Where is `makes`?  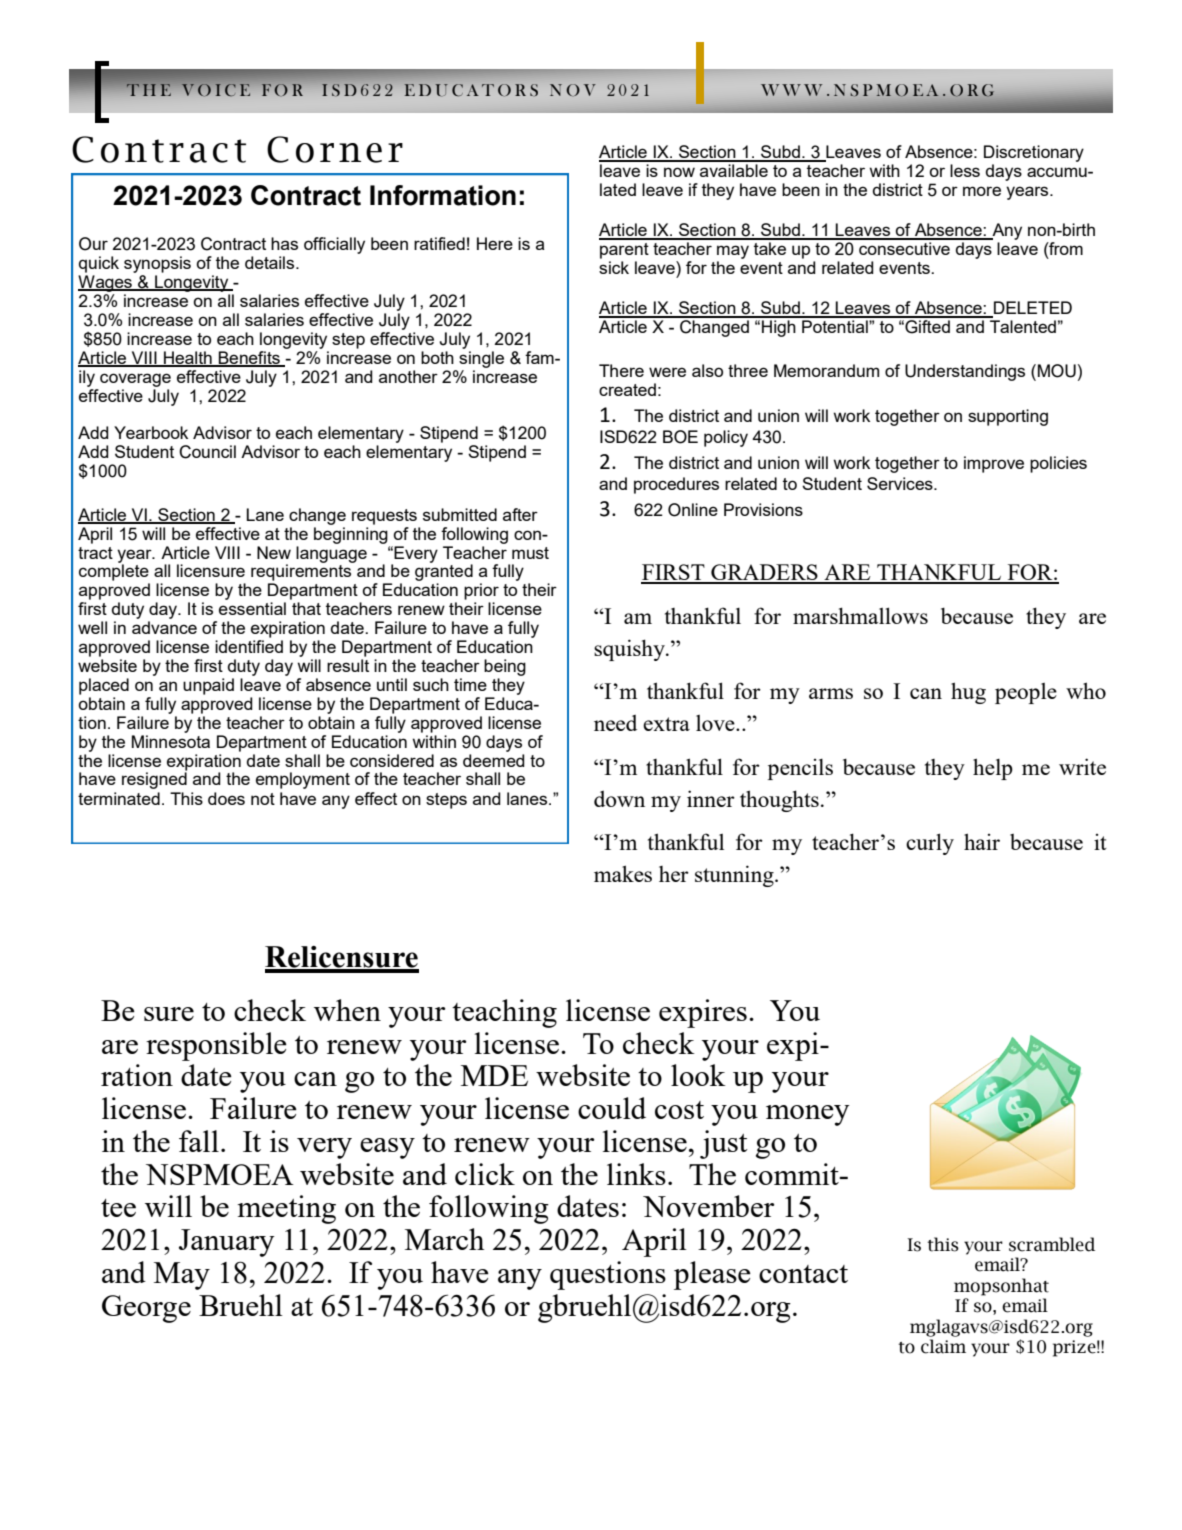 makes is located at coordinates (623, 873).
